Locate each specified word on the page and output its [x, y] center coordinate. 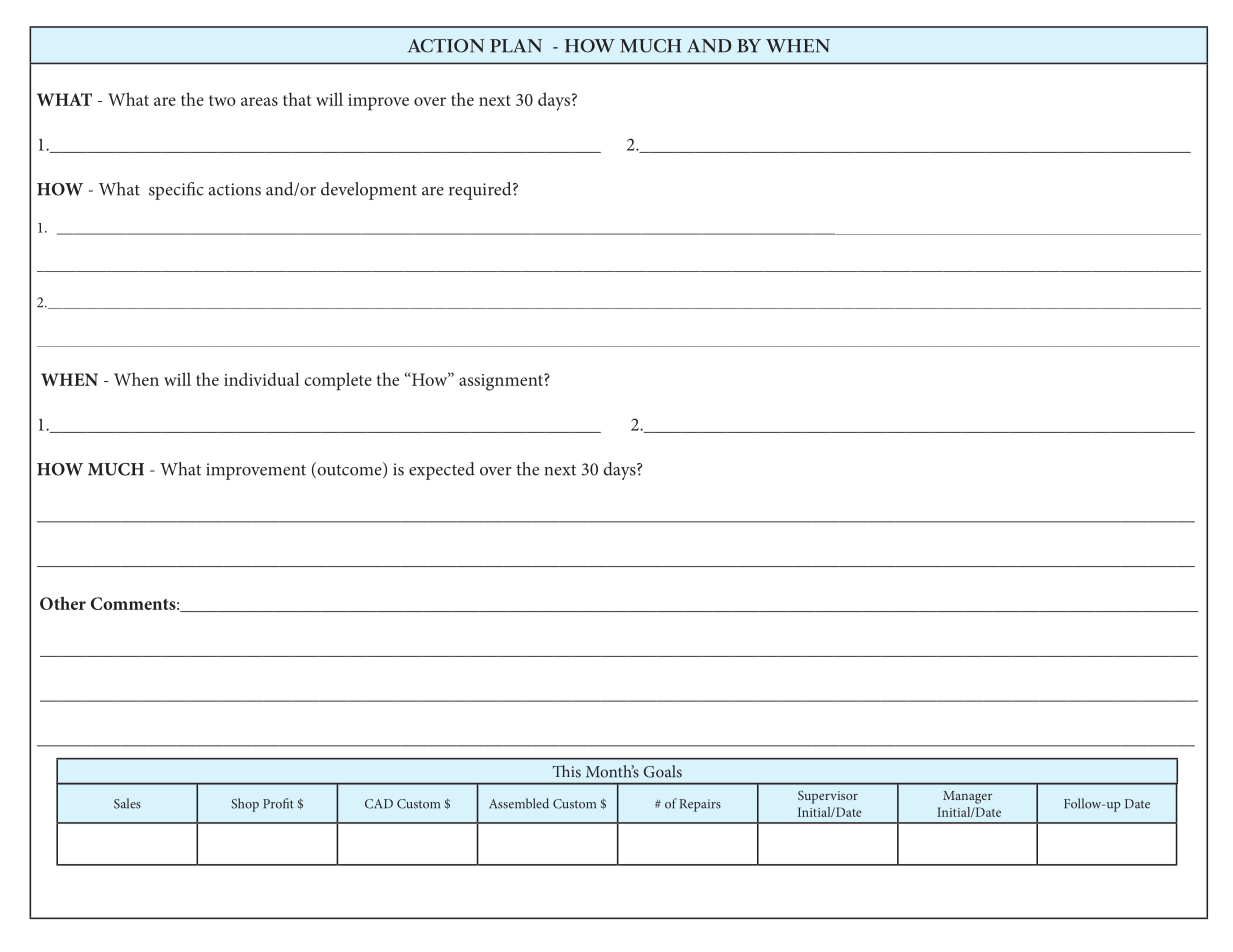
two [222, 100]
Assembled [519, 803]
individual [262, 379]
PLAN [516, 46]
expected [442, 471]
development [369, 191]
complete [338, 381]
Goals [663, 771]
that [297, 99]
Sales [127, 803]
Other [63, 603]
